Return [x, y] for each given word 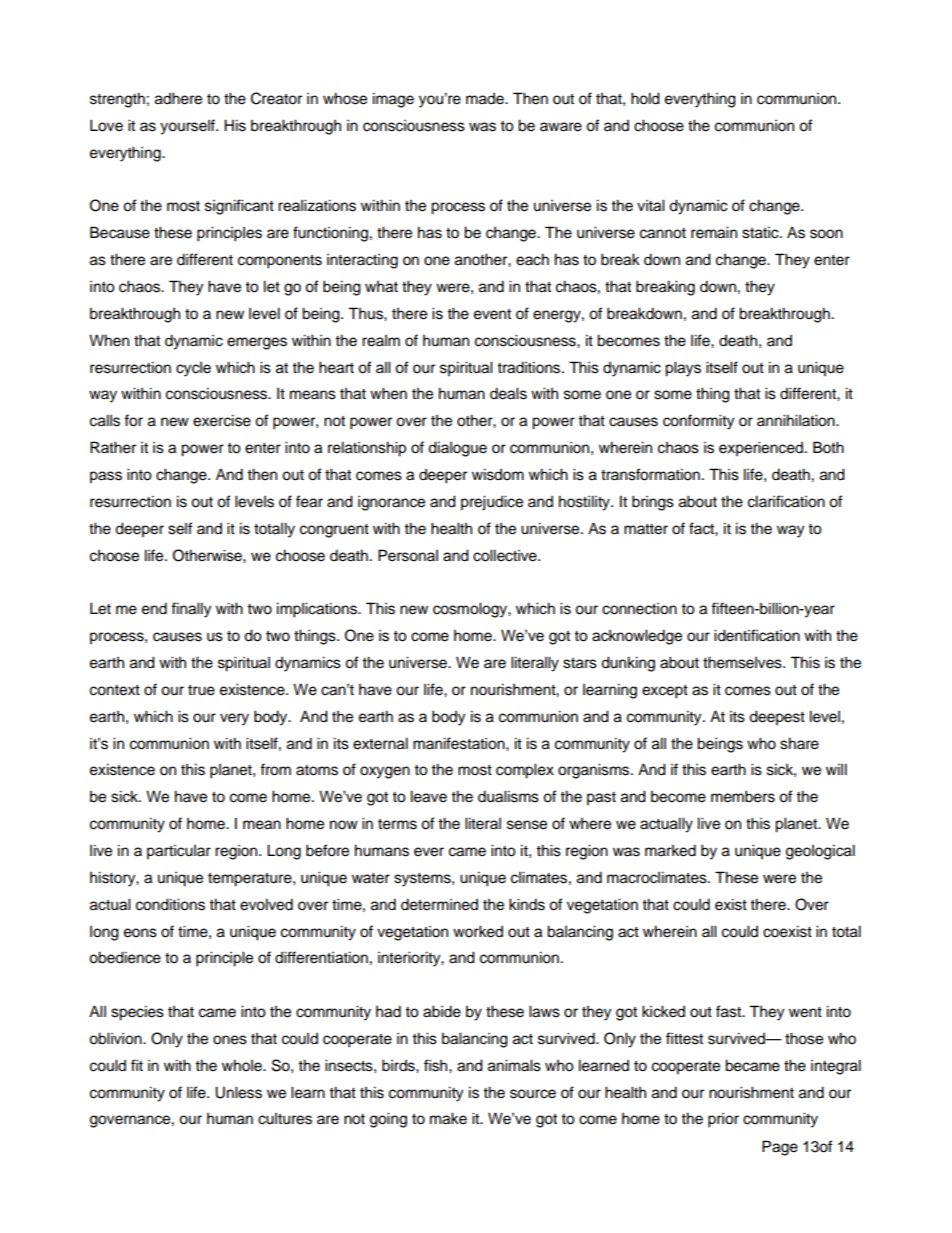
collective [506, 555]
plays [683, 369]
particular [179, 852]
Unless [238, 1092]
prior [723, 1120]
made [486, 99]
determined [439, 904]
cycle [193, 369]
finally [191, 610]
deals [508, 393]
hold [645, 98]
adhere [178, 98]
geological [820, 852]
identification [757, 635]
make [448, 1118]
